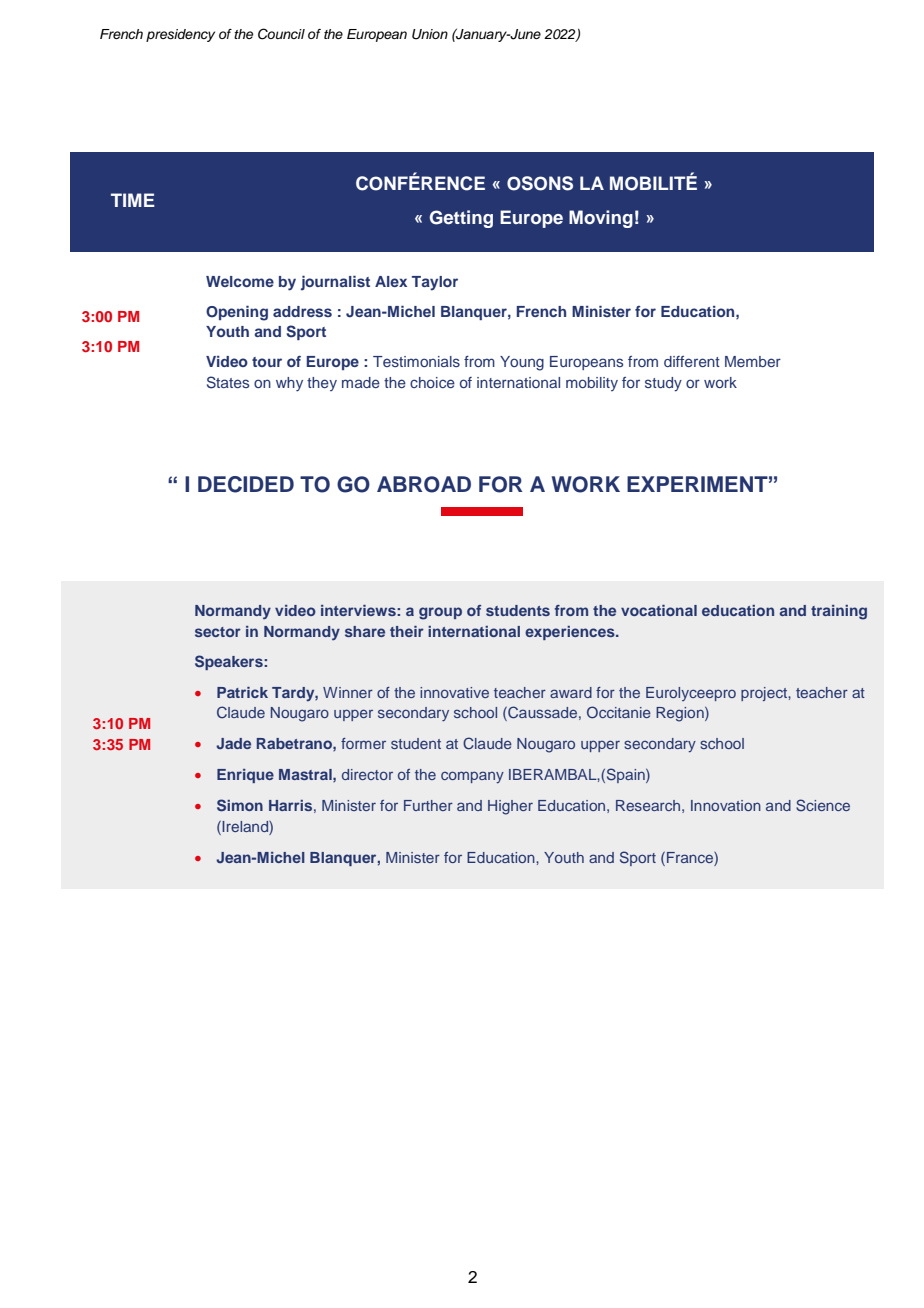  I want to click on Innovation, so click(726, 805).
